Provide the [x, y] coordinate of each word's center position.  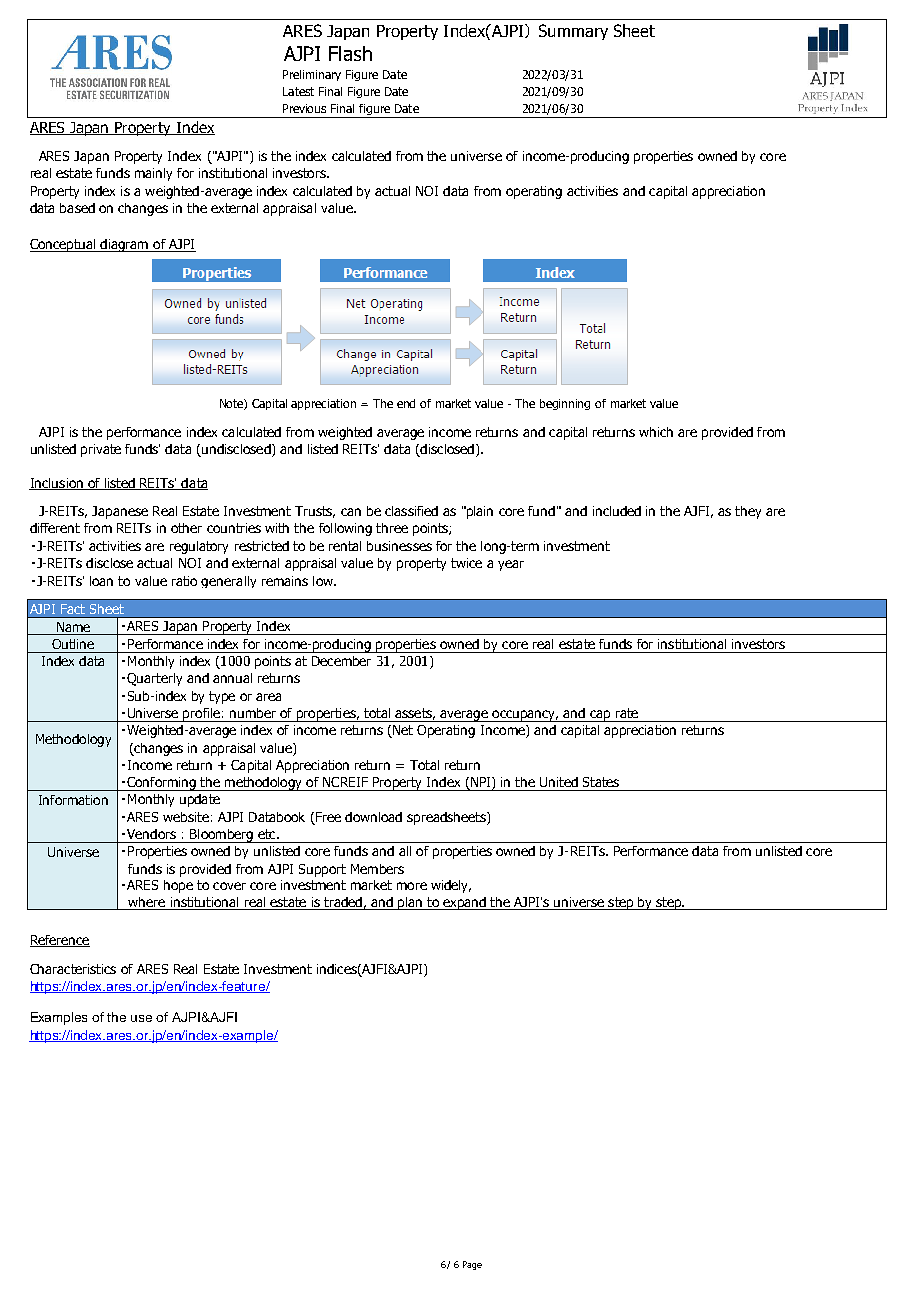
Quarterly [154, 679]
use [141, 1018]
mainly [153, 174]
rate [627, 713]
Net [402, 731]
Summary [573, 32]
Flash [350, 53]
